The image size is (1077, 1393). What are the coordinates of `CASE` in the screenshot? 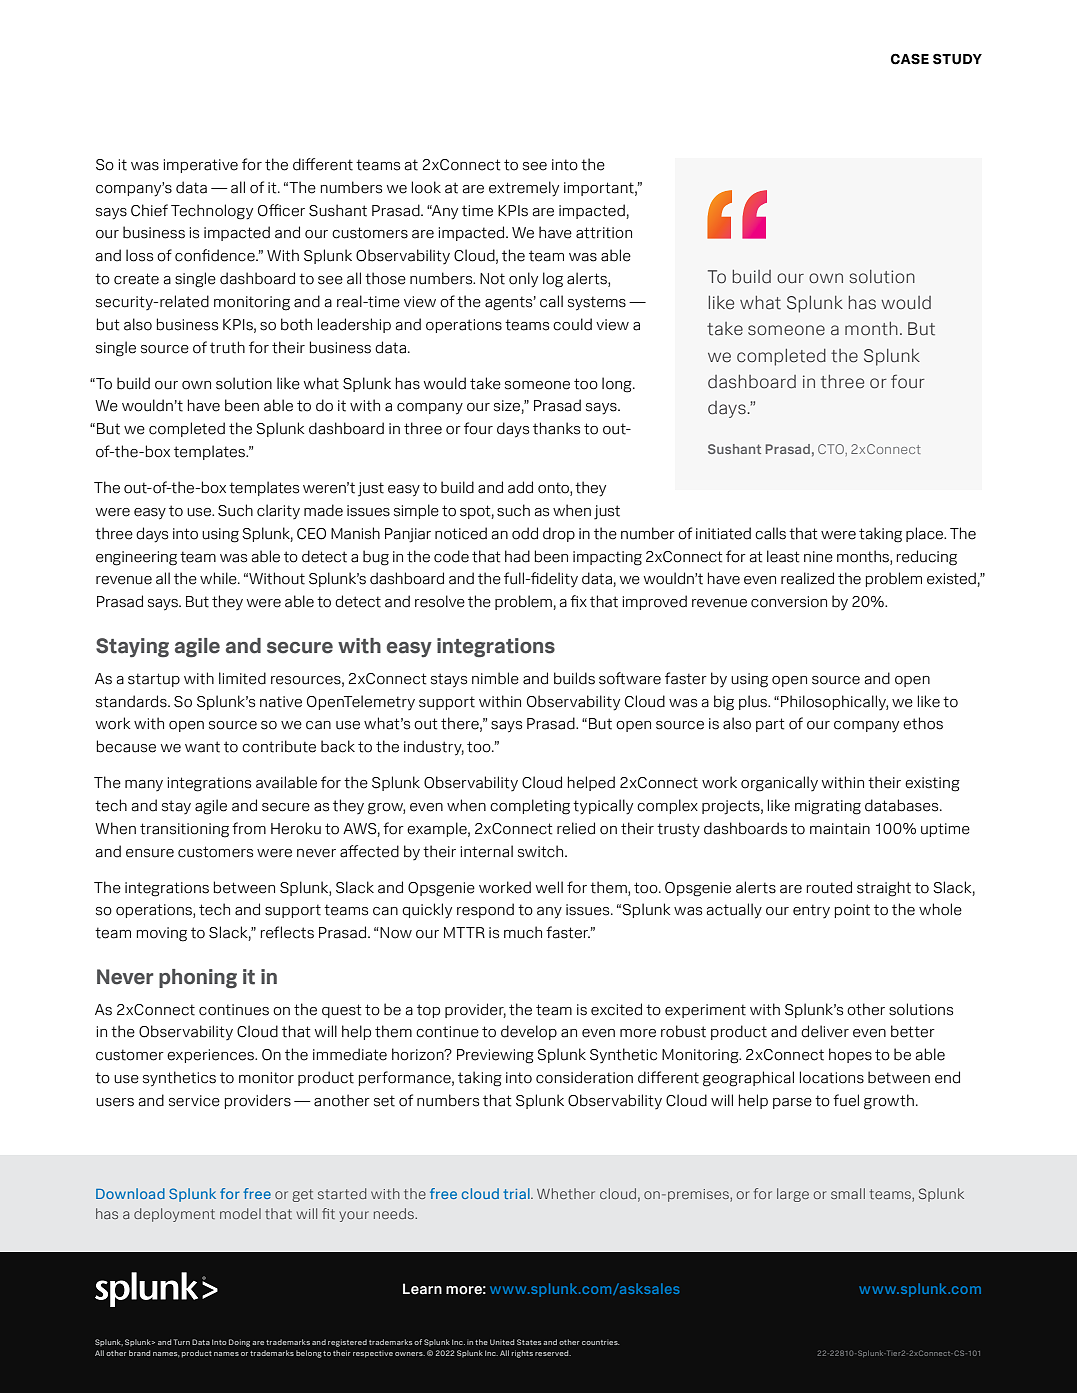 It's located at (910, 59).
